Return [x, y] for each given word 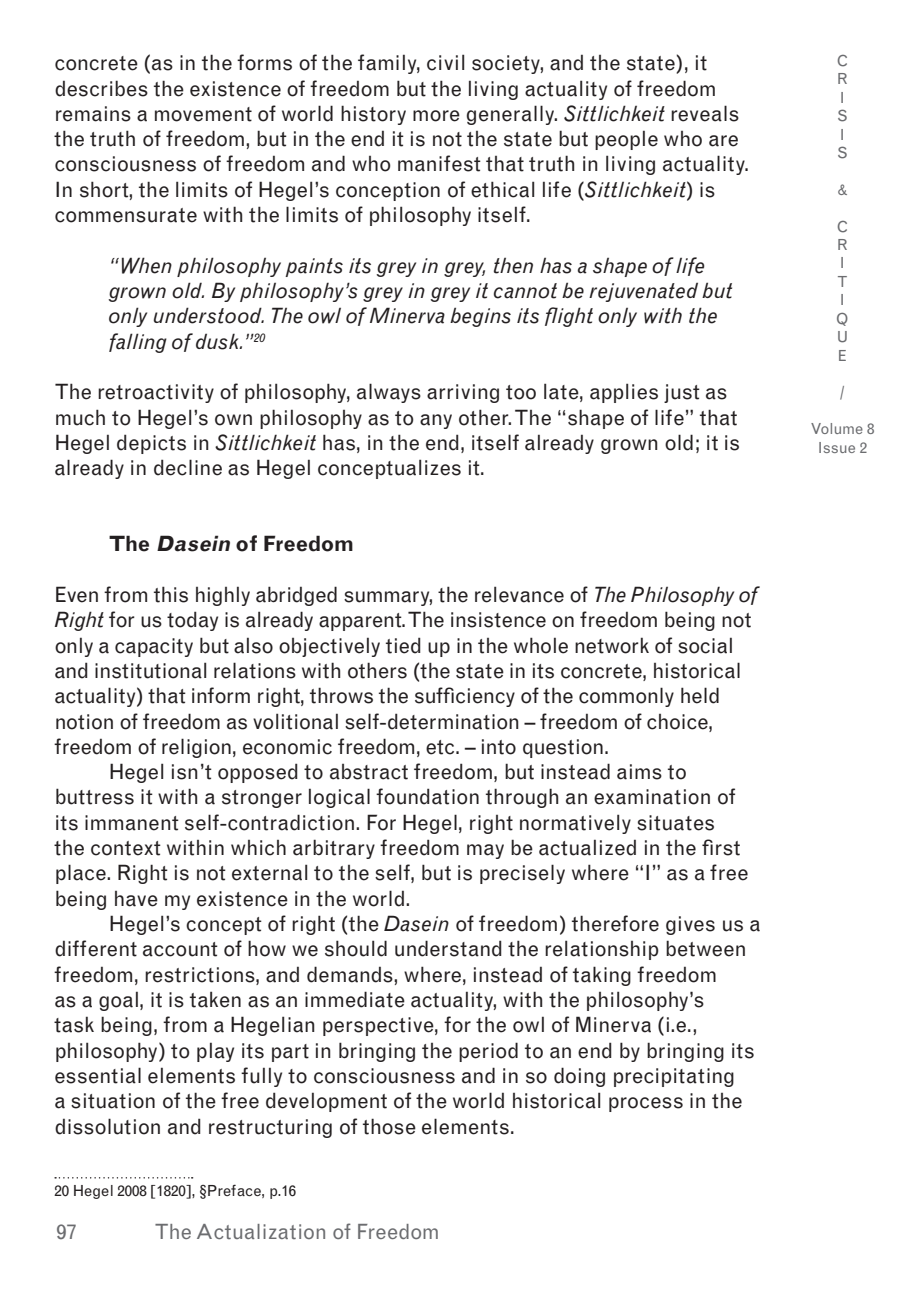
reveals [705, 113]
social [705, 645]
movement [203, 114]
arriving [463, 393]
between [705, 948]
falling [138, 343]
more [436, 116]
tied [403, 645]
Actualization [261, 1231]
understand [448, 948]
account [180, 949]
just [682, 393]
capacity [154, 647]
